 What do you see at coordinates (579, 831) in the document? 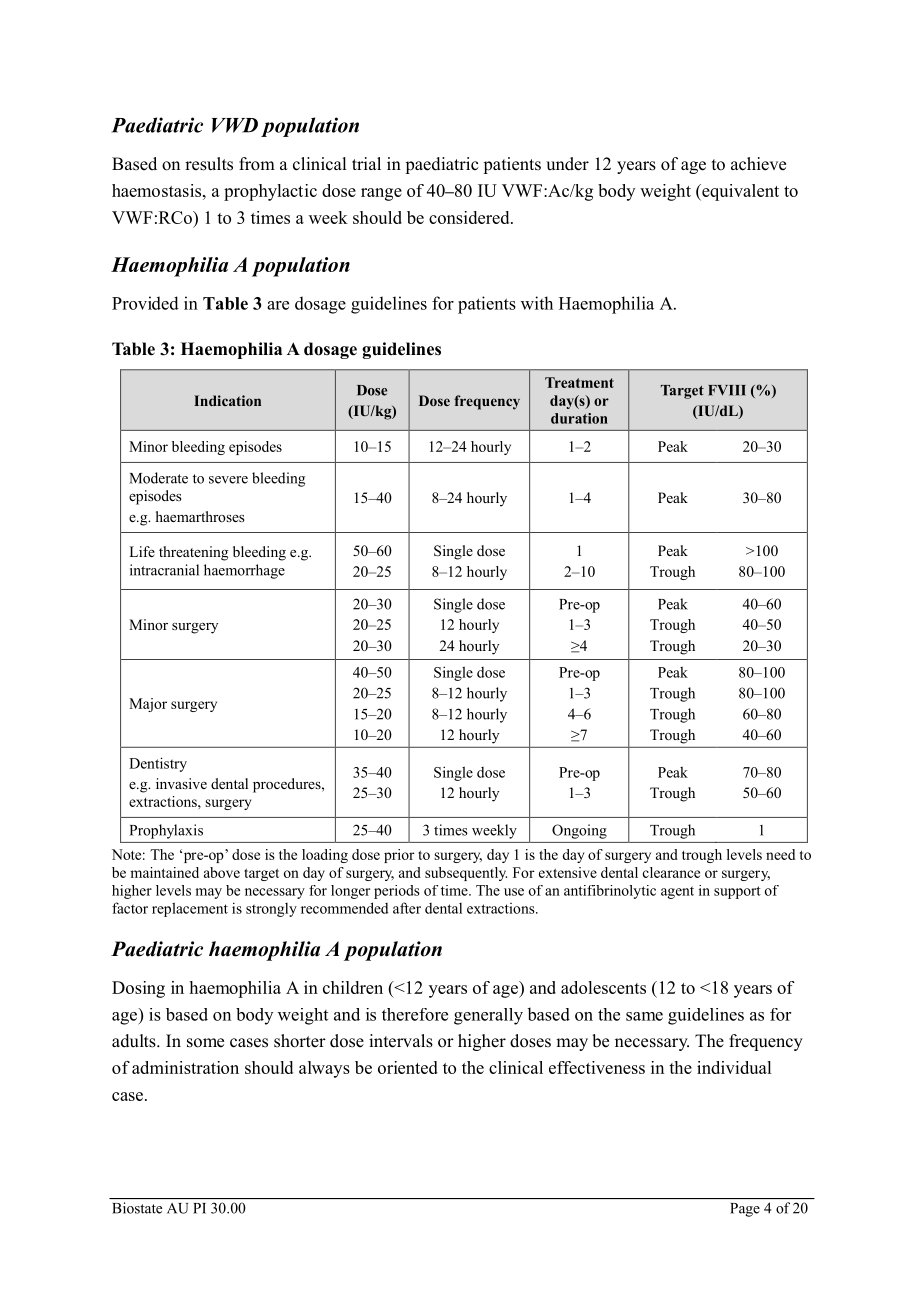
I see `Ongoing` at bounding box center [579, 831].
